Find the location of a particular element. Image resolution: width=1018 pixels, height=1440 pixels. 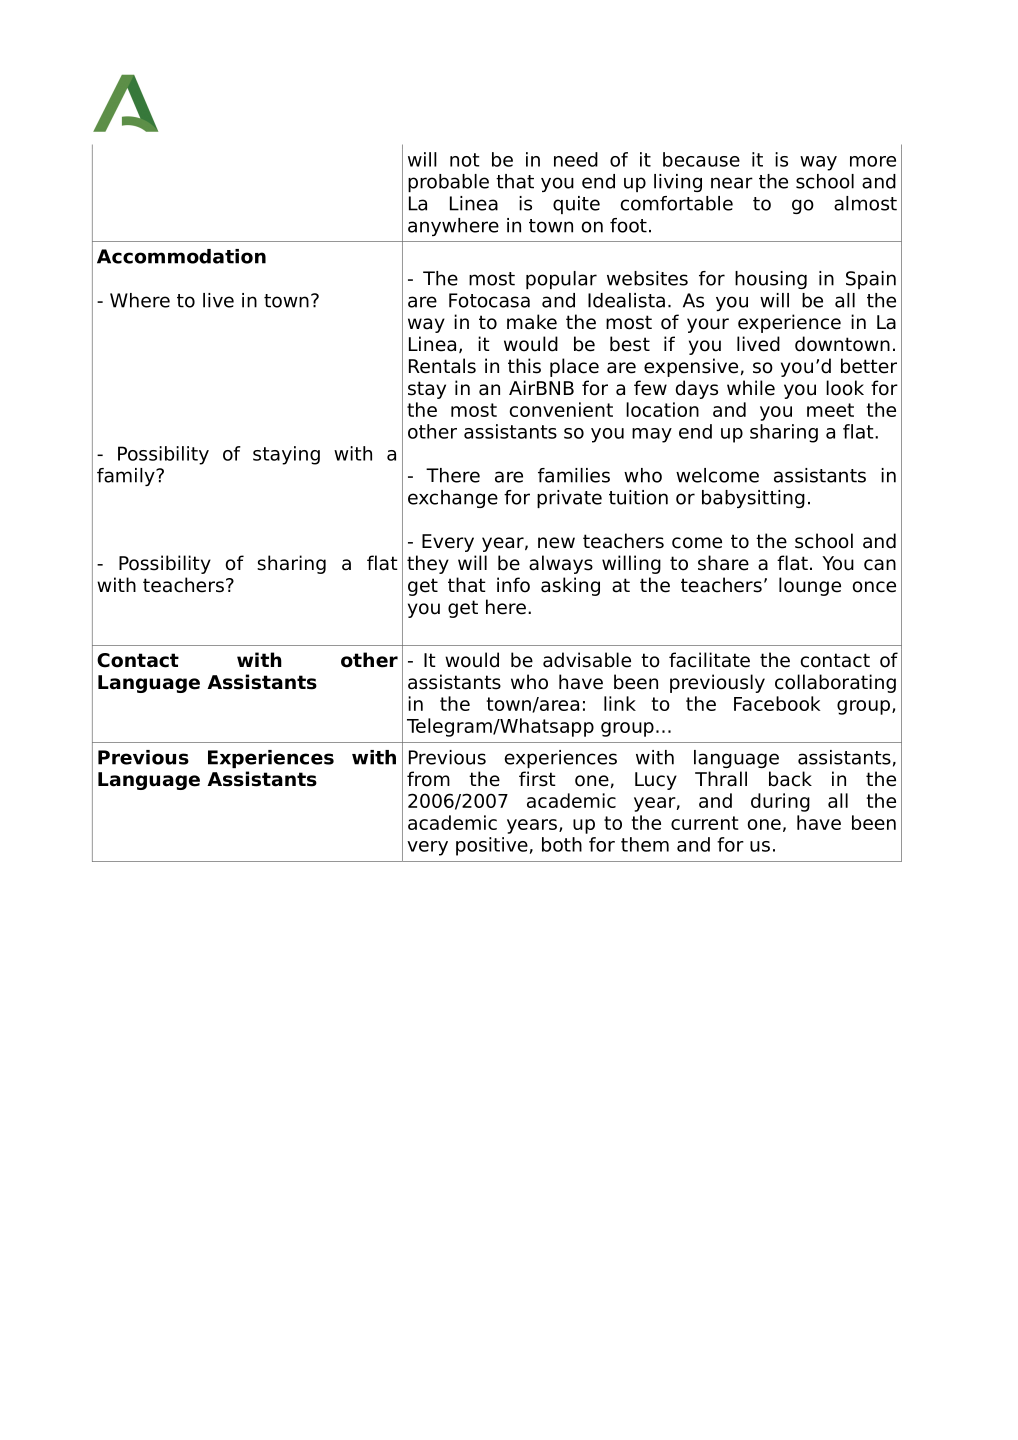

family is located at coordinates (127, 477).
